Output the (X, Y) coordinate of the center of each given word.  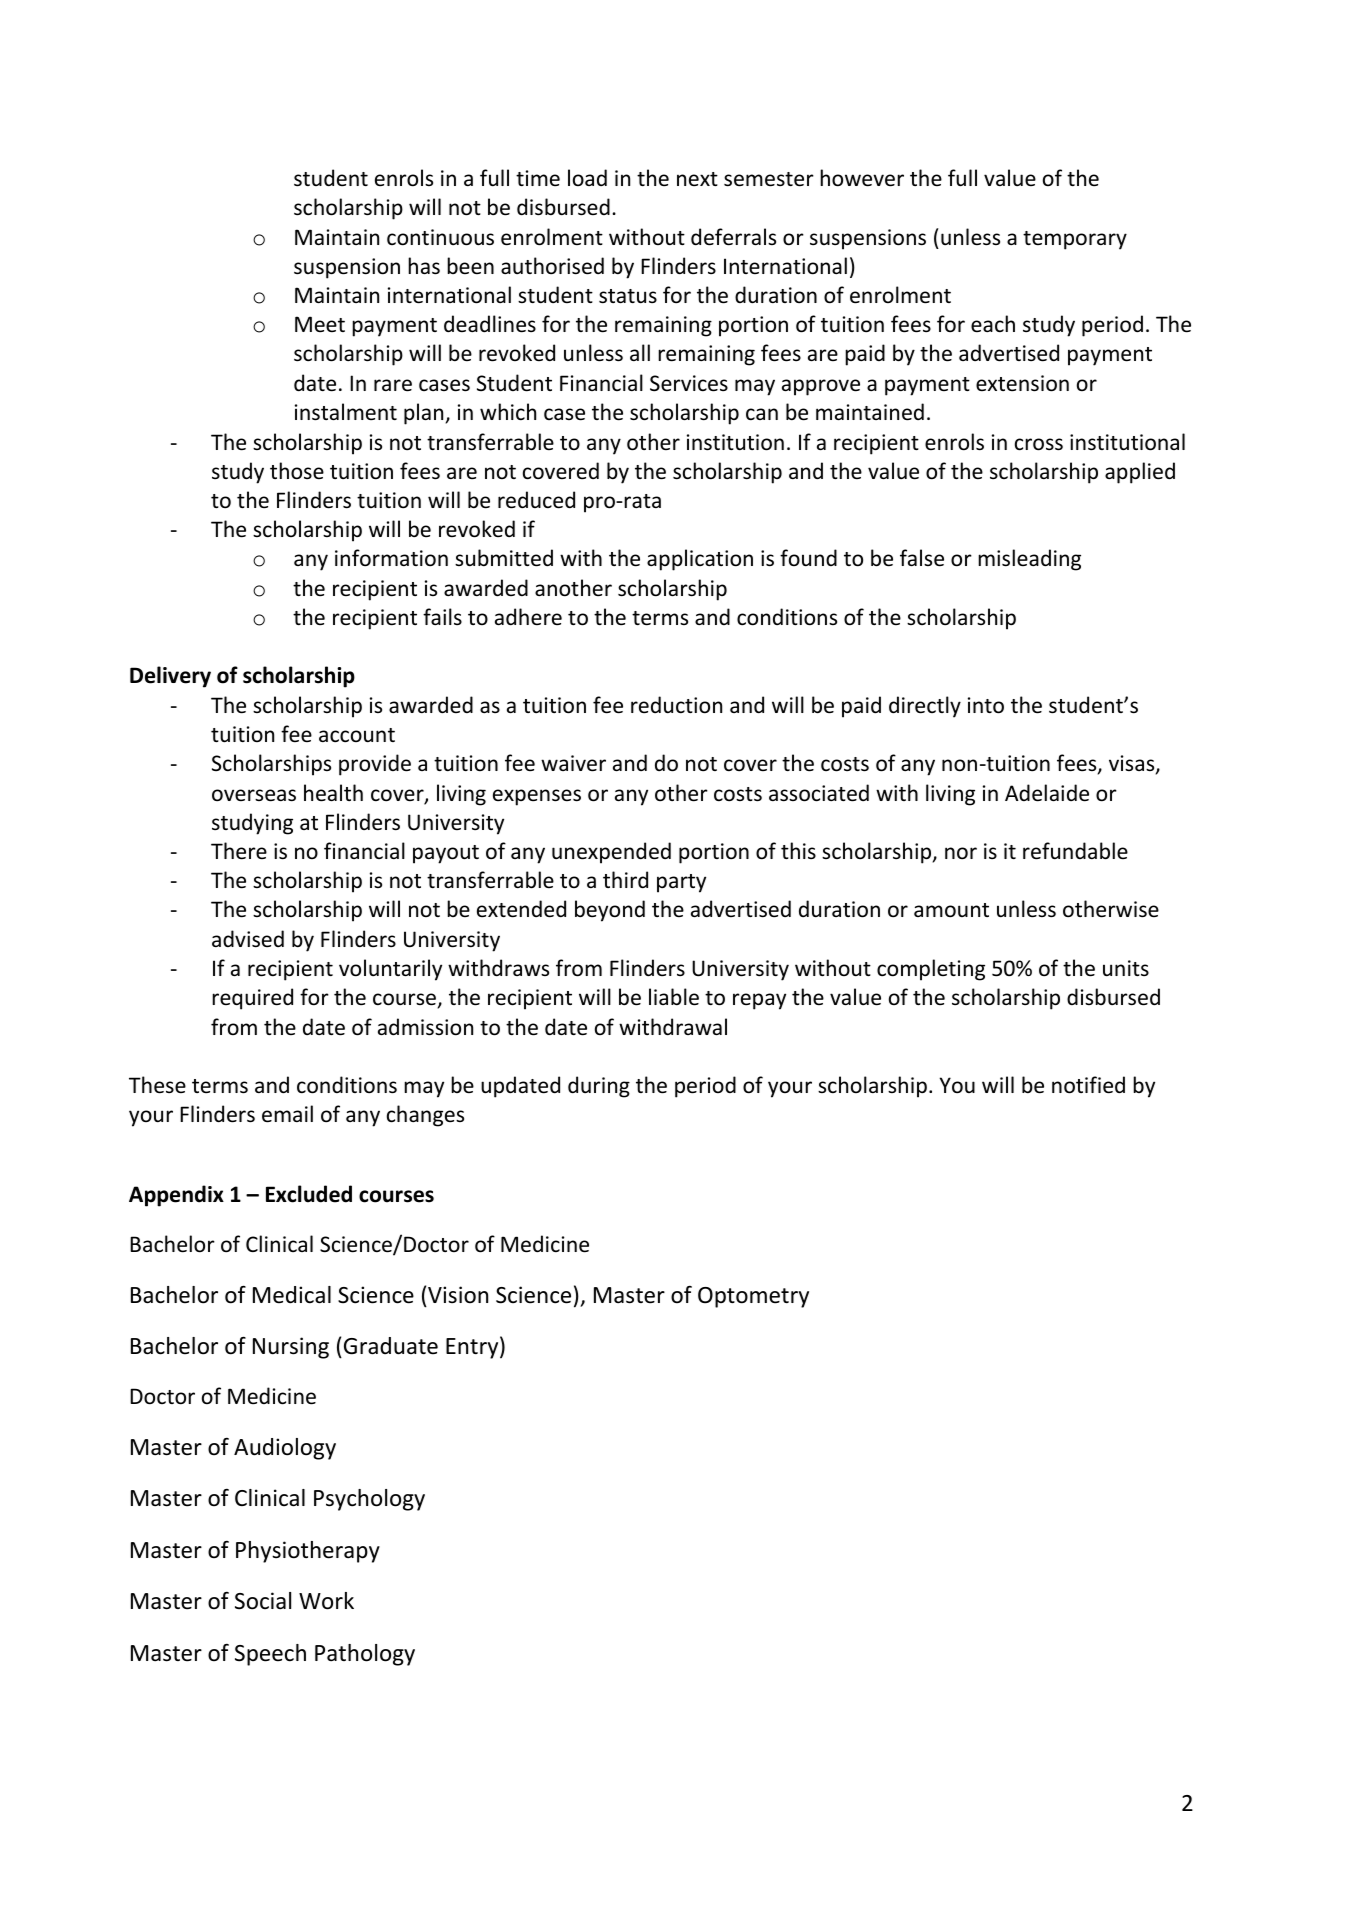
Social (263, 1601)
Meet (320, 324)
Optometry (753, 1297)
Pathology (365, 1655)
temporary (1075, 240)
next (697, 179)
